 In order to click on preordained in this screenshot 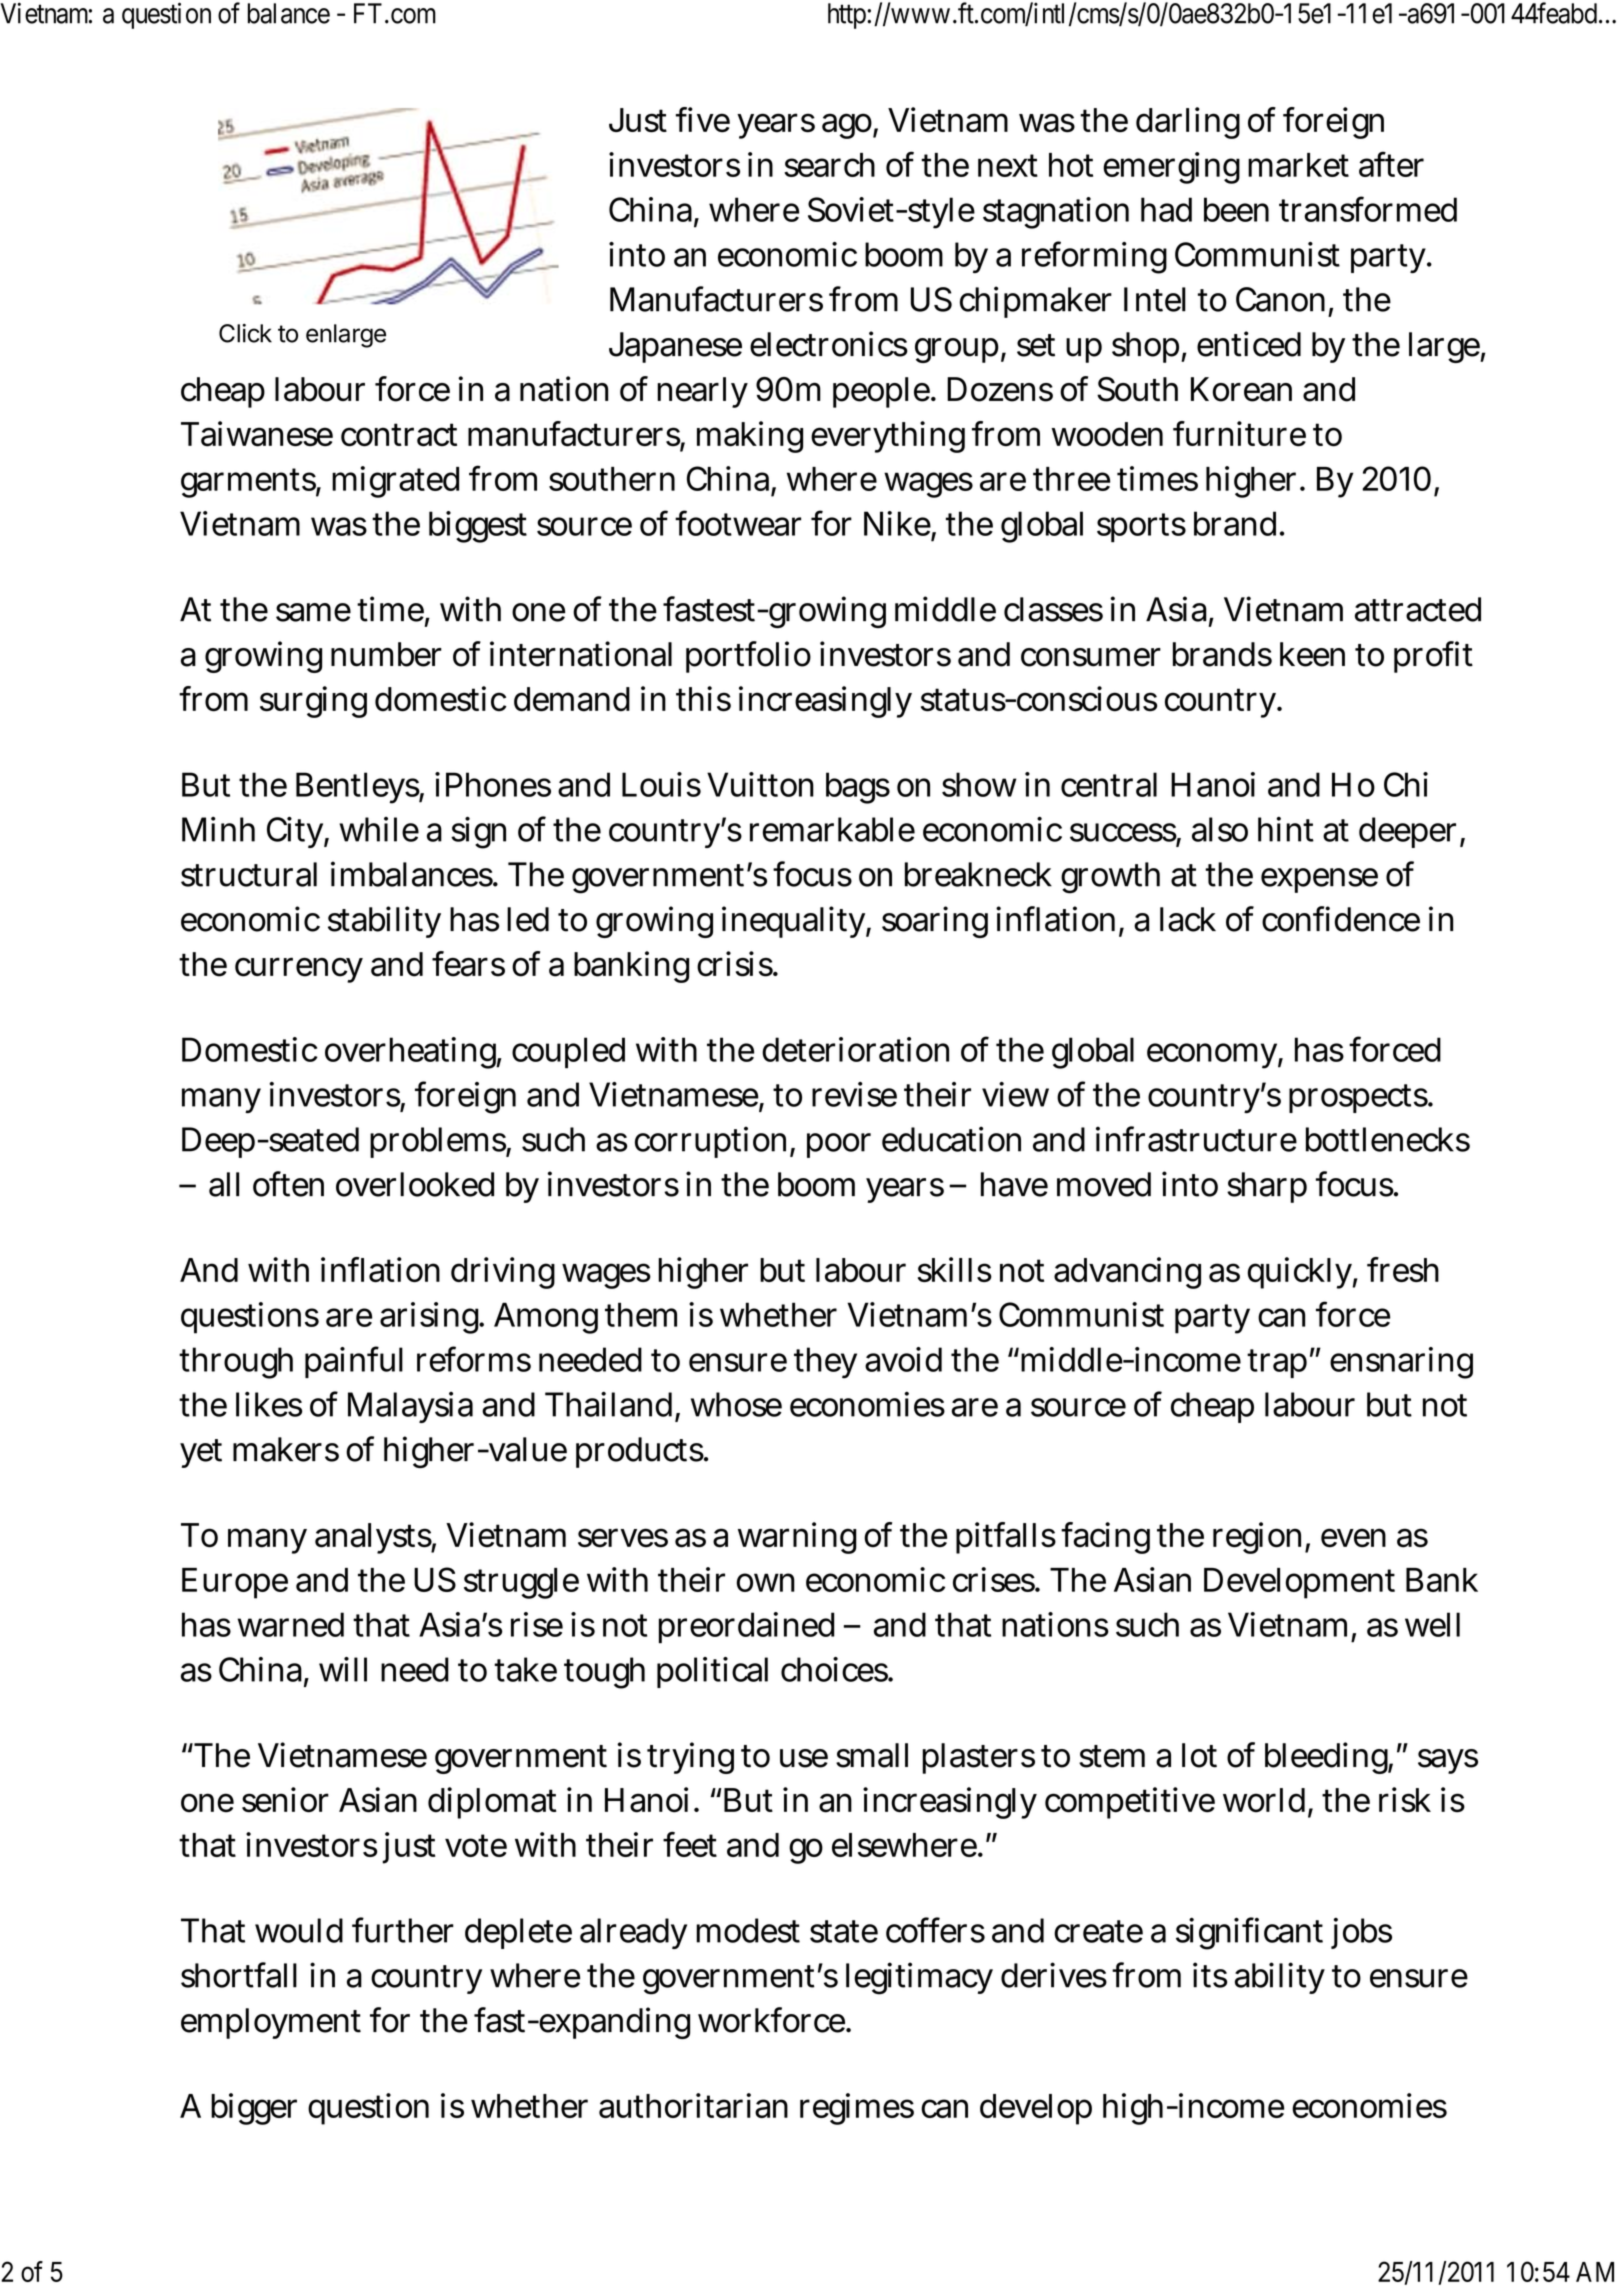, I will do `click(746, 1628)`.
